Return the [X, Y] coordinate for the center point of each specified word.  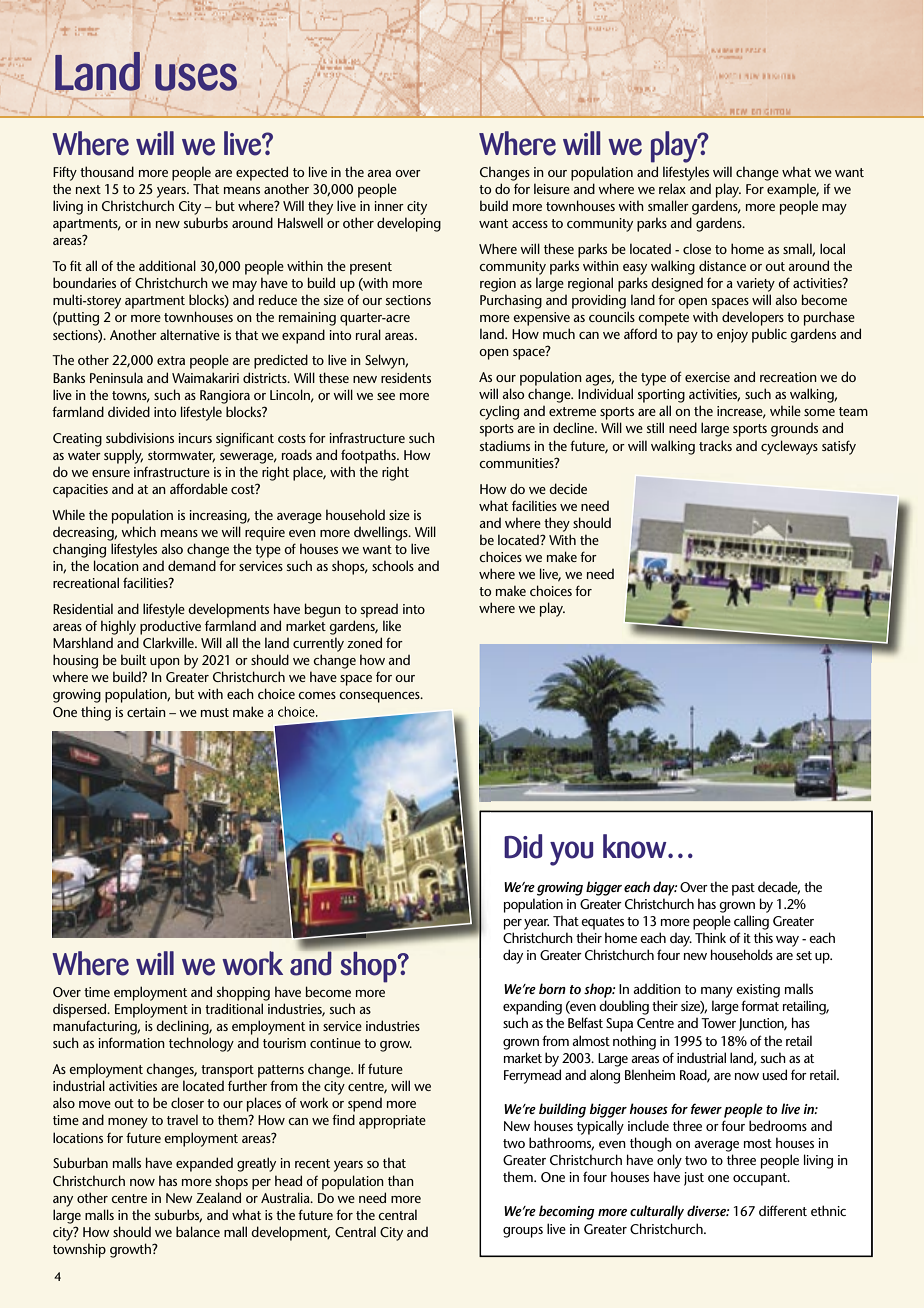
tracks [715, 445]
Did [523, 846]
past [743, 889]
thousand [107, 171]
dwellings [382, 533]
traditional [234, 1008]
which [138, 531]
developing [409, 224]
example [793, 190]
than [401, 1180]
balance [198, 1231]
